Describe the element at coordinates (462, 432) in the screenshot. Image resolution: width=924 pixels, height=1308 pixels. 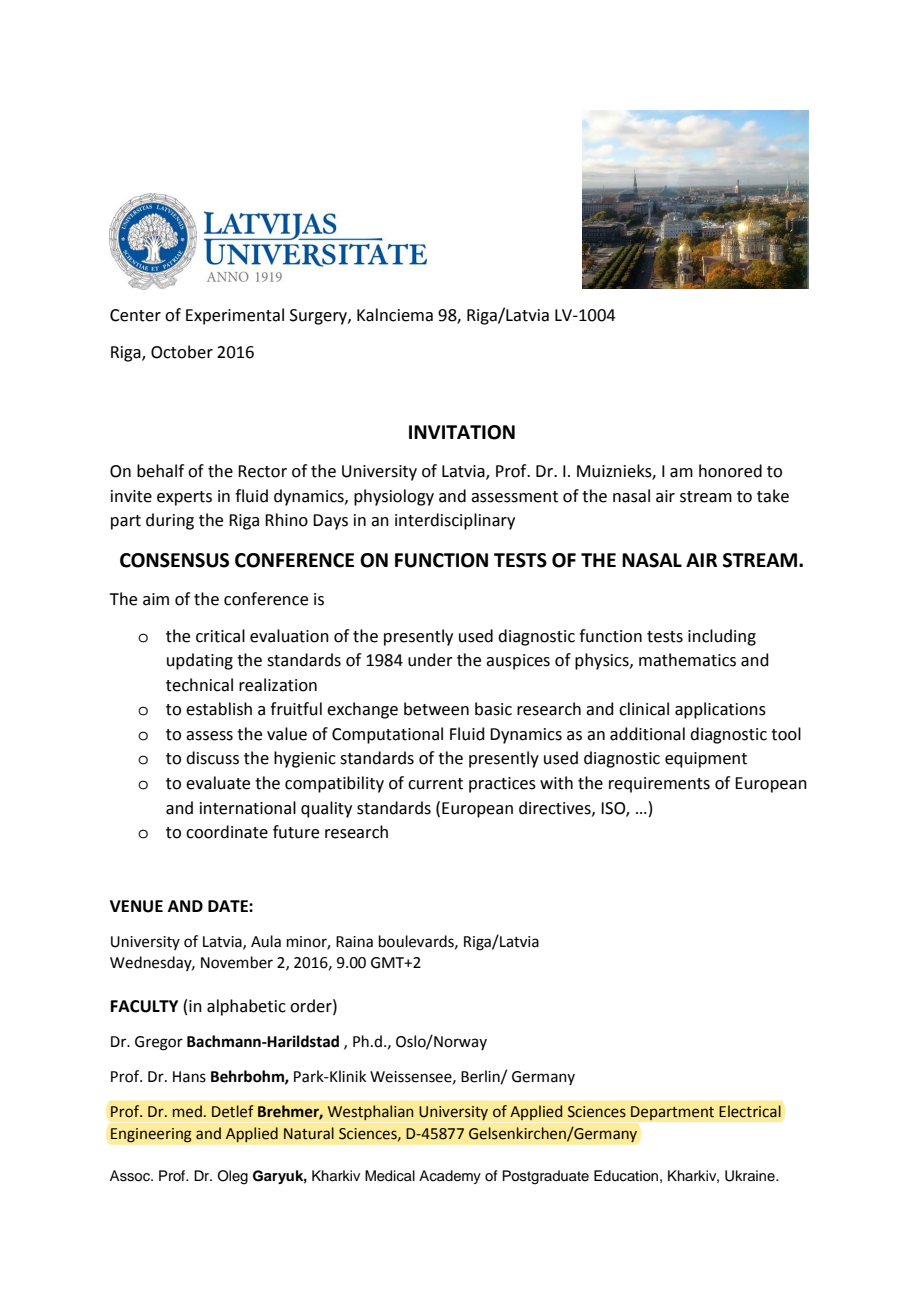
I see `INVITATION` at that location.
